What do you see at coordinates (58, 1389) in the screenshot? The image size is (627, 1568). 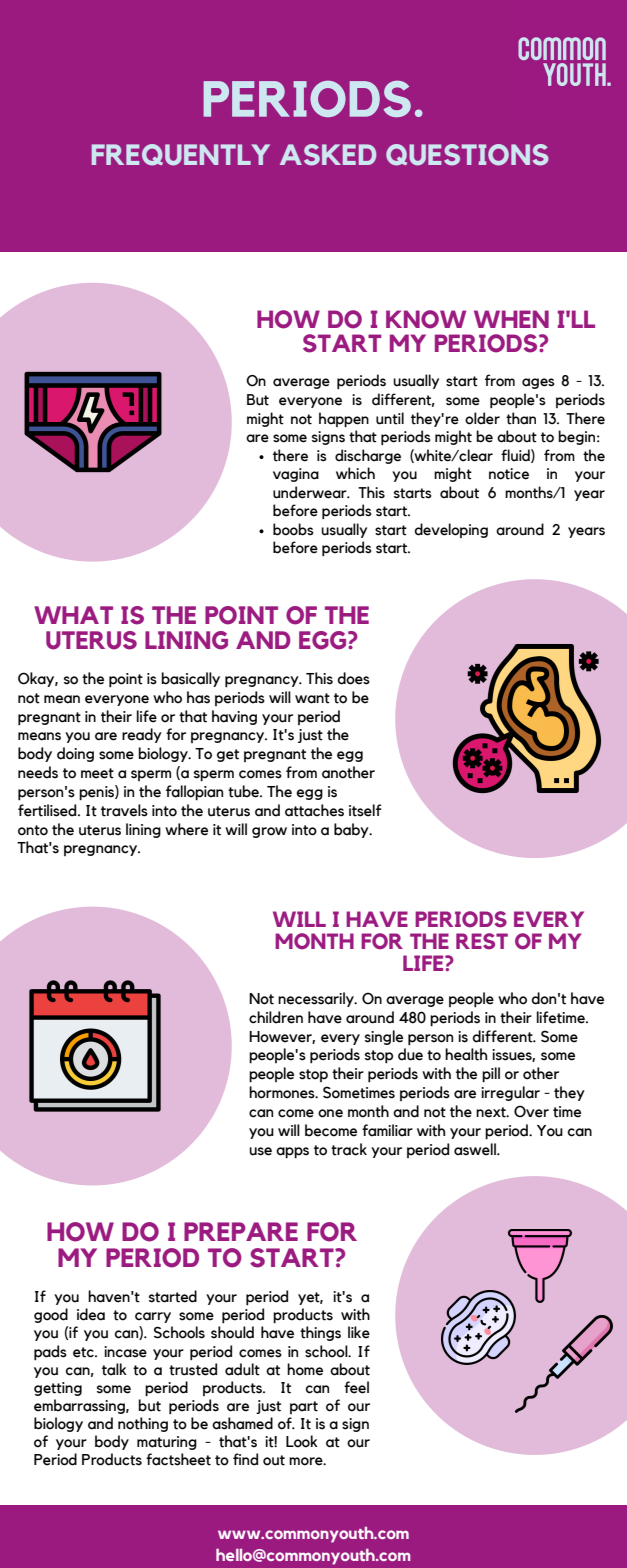 I see `getting` at bounding box center [58, 1389].
